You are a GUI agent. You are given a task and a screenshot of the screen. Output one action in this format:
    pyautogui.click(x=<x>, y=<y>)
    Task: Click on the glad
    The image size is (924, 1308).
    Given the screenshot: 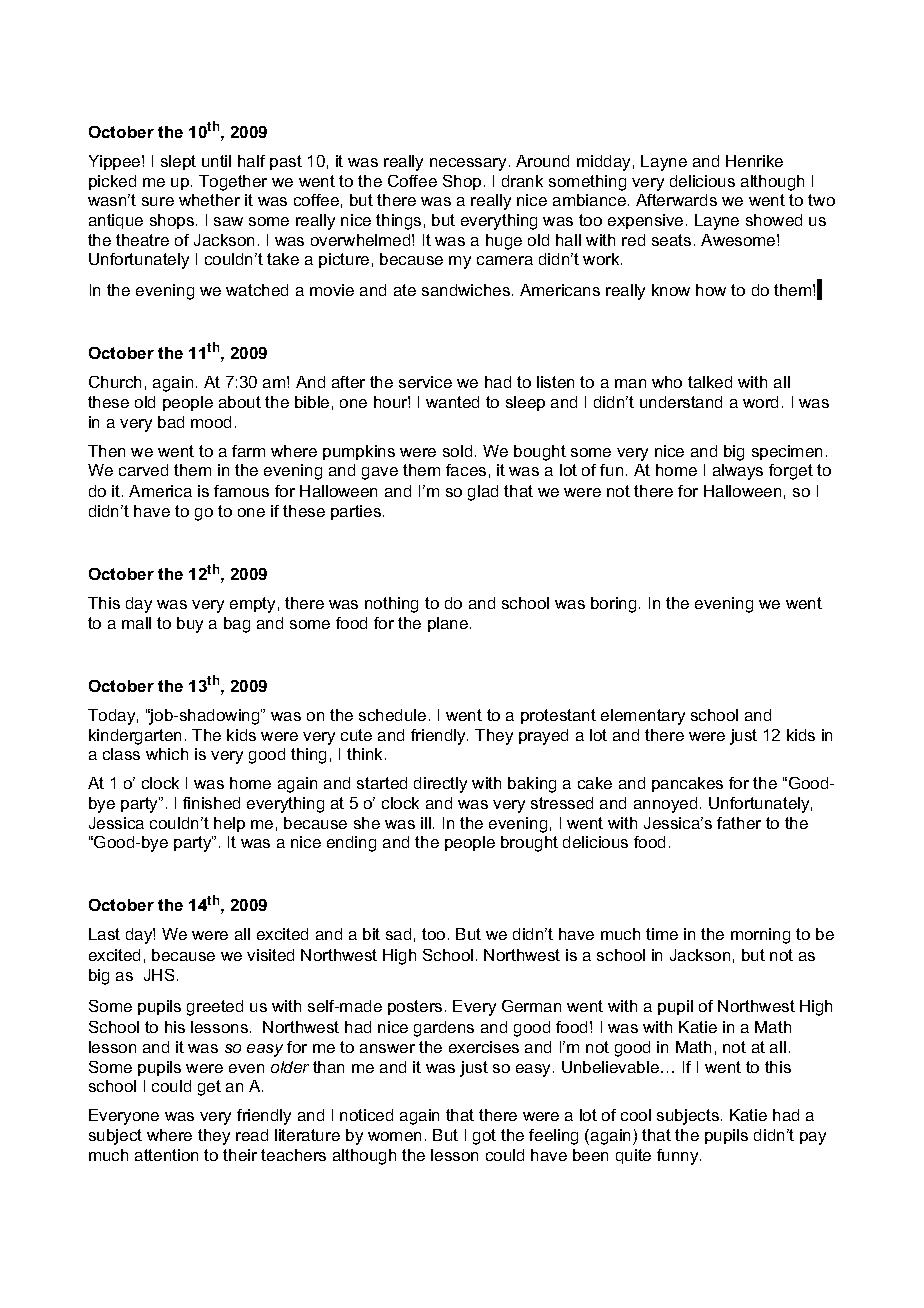 What is the action you would take?
    pyautogui.click(x=483, y=493)
